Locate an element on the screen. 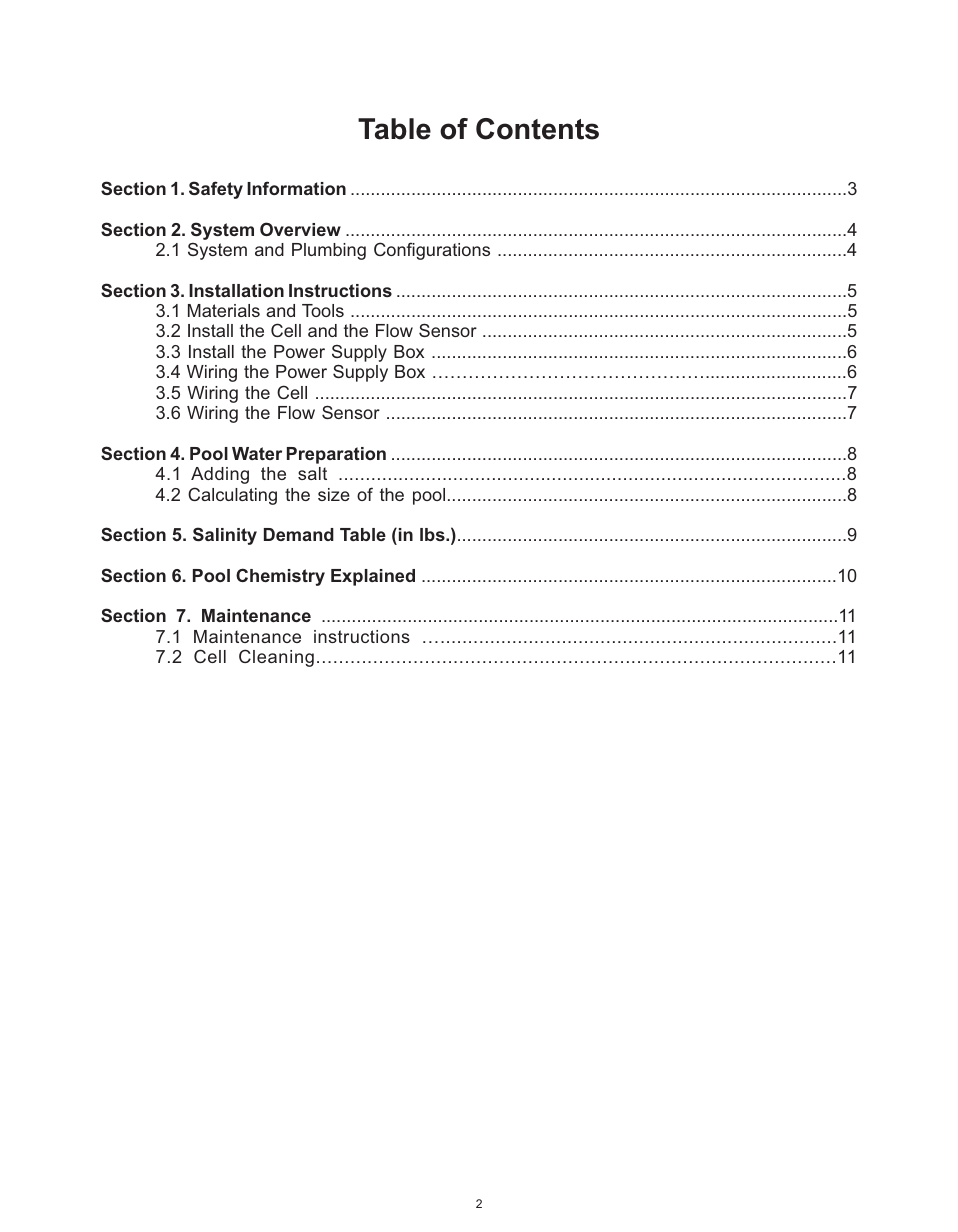  Explained is located at coordinates (373, 577).
